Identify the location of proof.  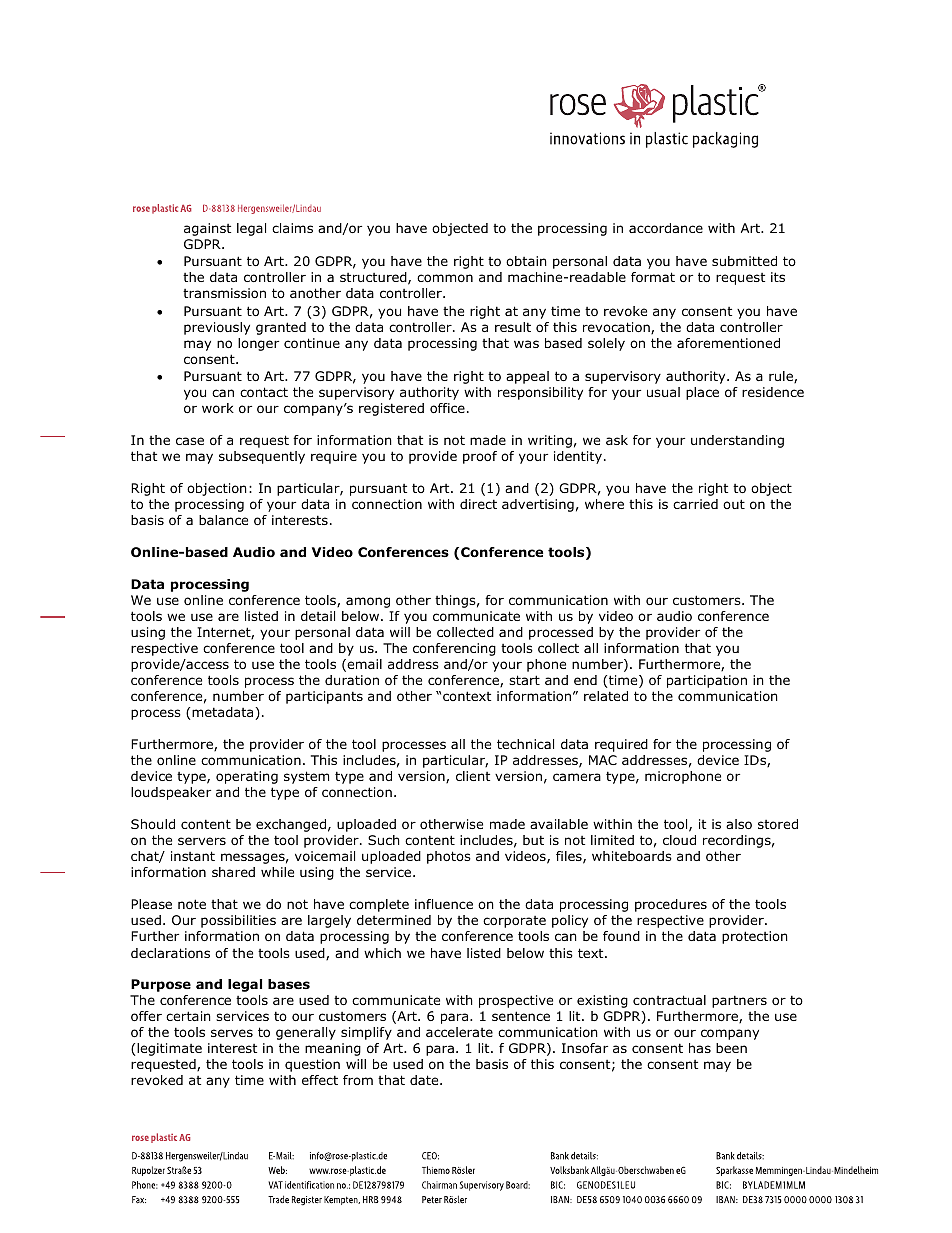
(480, 457).
